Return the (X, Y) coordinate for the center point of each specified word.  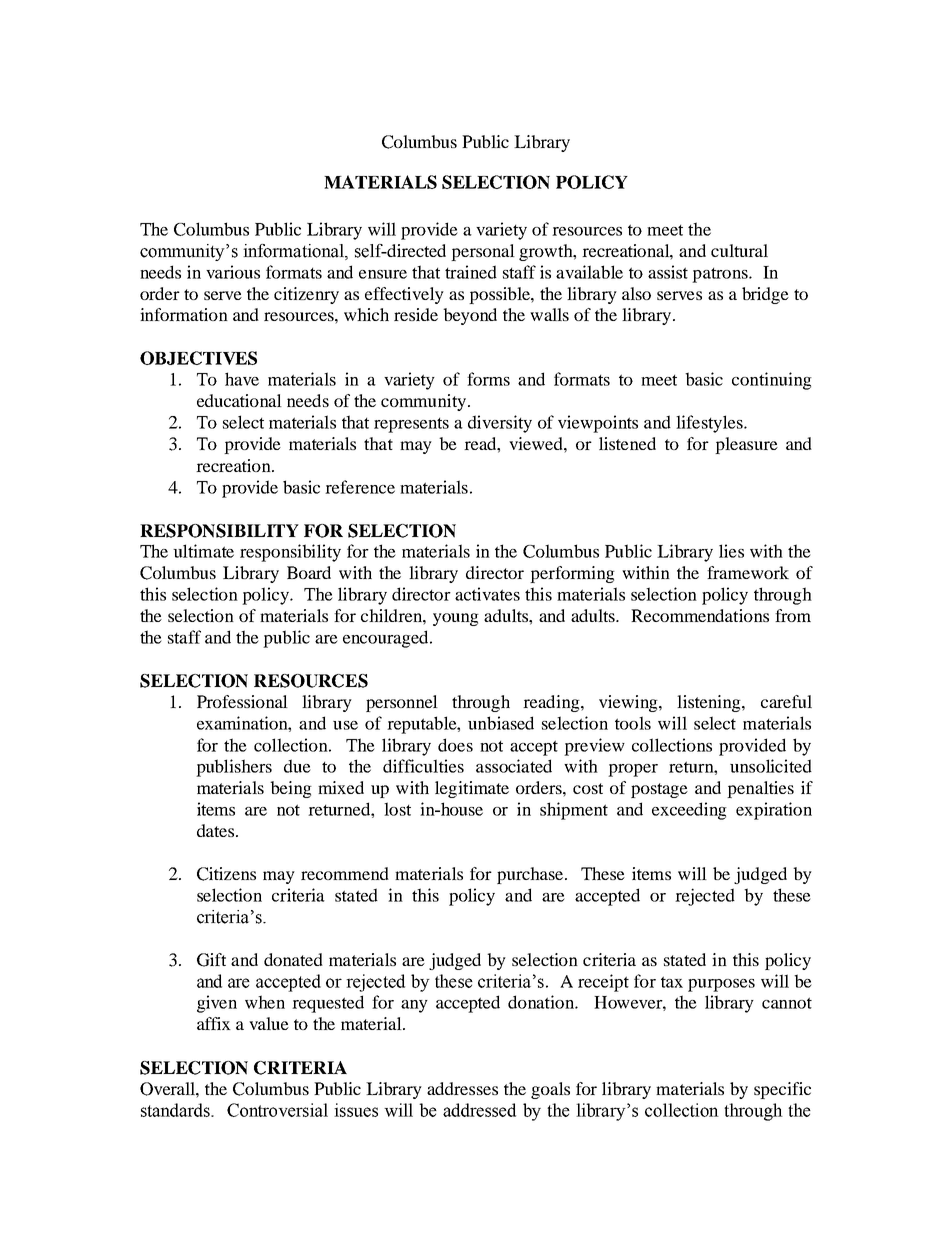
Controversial (277, 1110)
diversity (500, 424)
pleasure (746, 445)
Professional (242, 701)
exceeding (689, 811)
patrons (721, 275)
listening (710, 703)
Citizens (226, 874)
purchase (531, 875)
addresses (462, 1088)
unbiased (501, 723)
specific (782, 1090)
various (233, 272)
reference (360, 487)
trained (471, 272)
